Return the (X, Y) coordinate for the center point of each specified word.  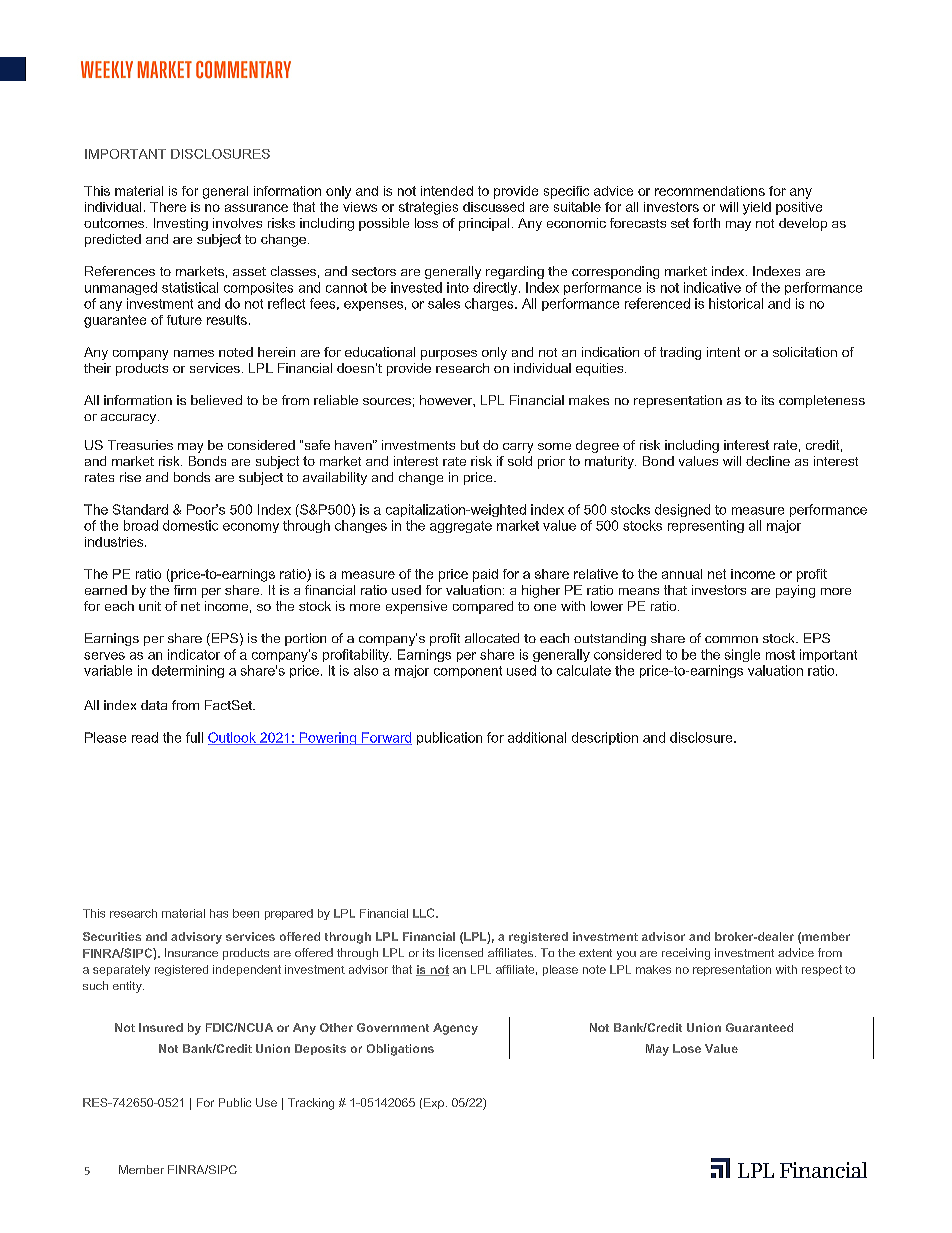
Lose (687, 1048)
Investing (181, 224)
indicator (194, 654)
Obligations (400, 1050)
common (731, 639)
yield (757, 208)
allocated (492, 638)
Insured (161, 1027)
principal (484, 224)
